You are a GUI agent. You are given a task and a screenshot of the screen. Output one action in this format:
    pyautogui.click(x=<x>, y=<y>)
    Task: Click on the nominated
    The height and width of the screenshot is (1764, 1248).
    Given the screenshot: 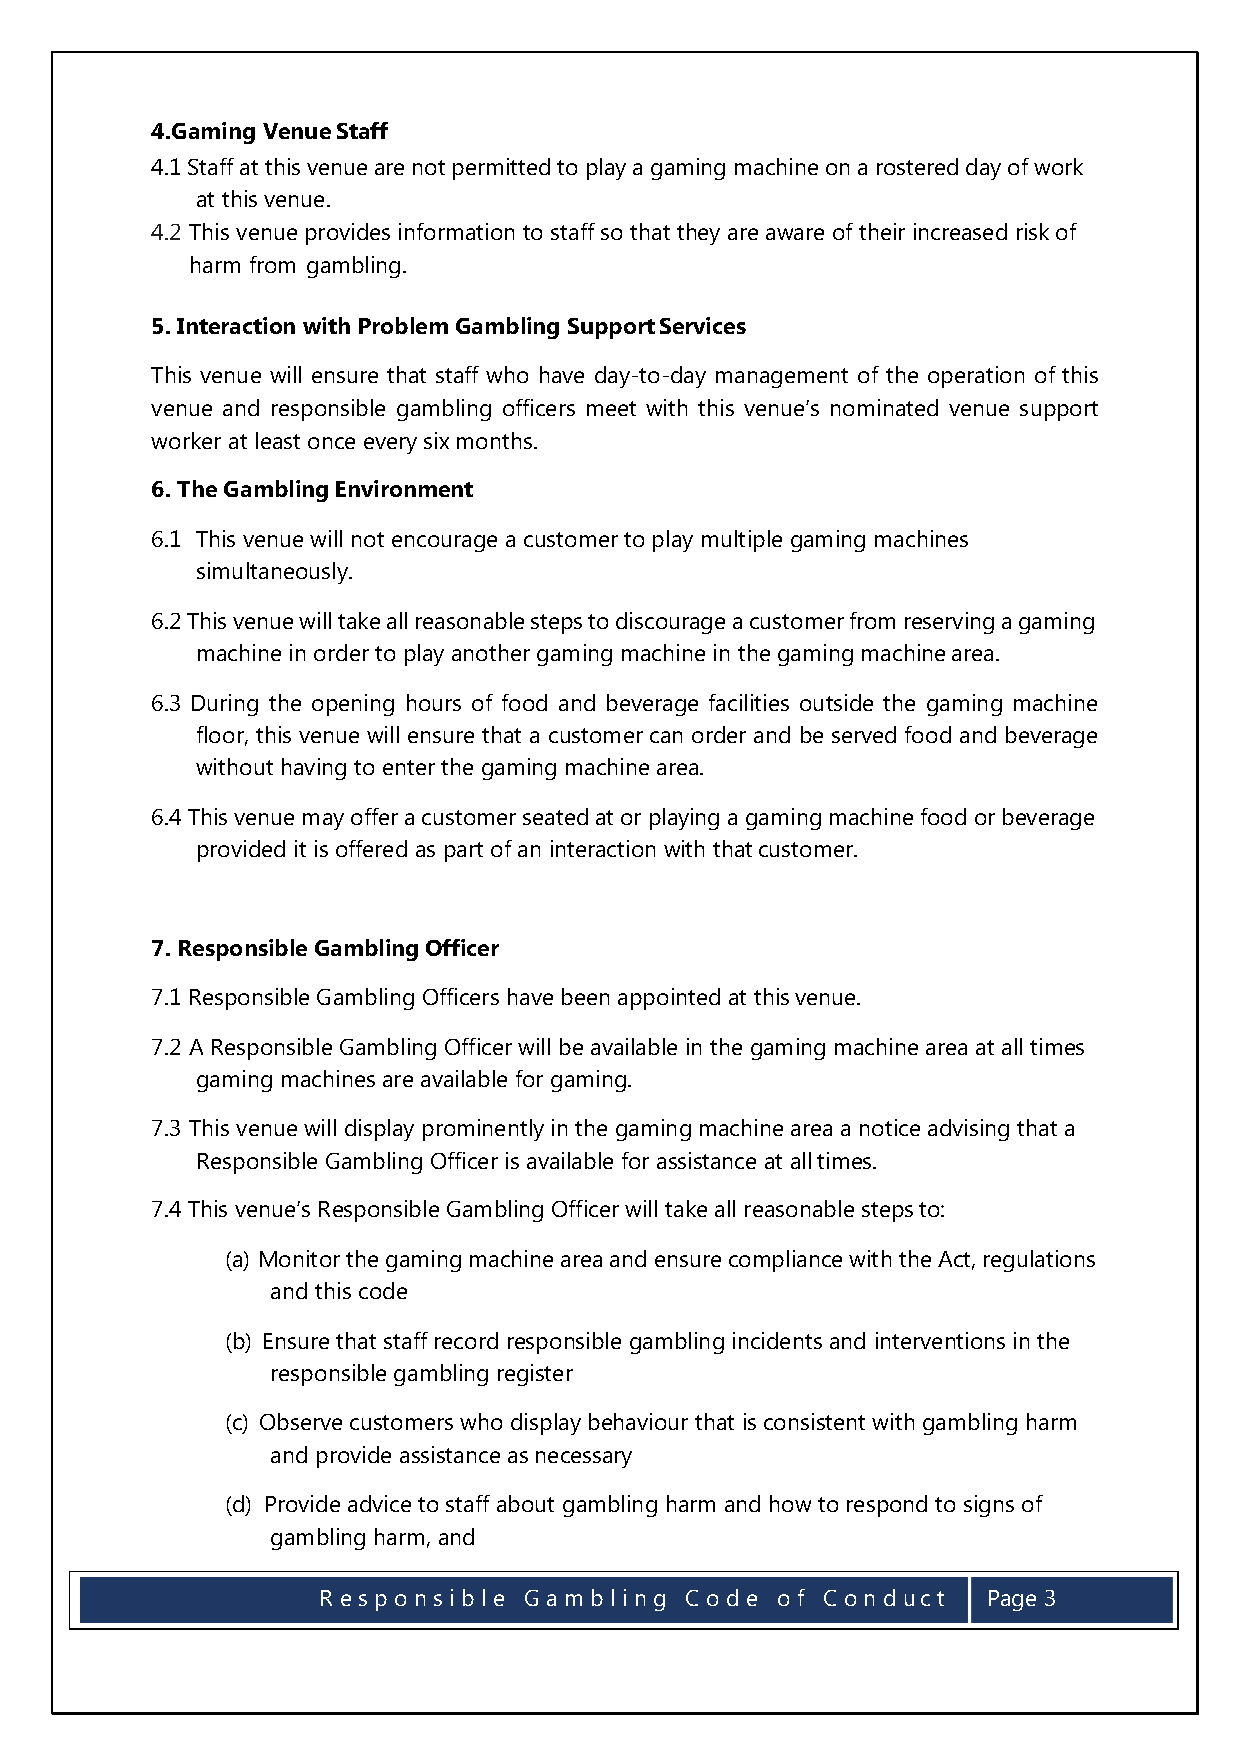 What is the action you would take?
    pyautogui.click(x=884, y=407)
